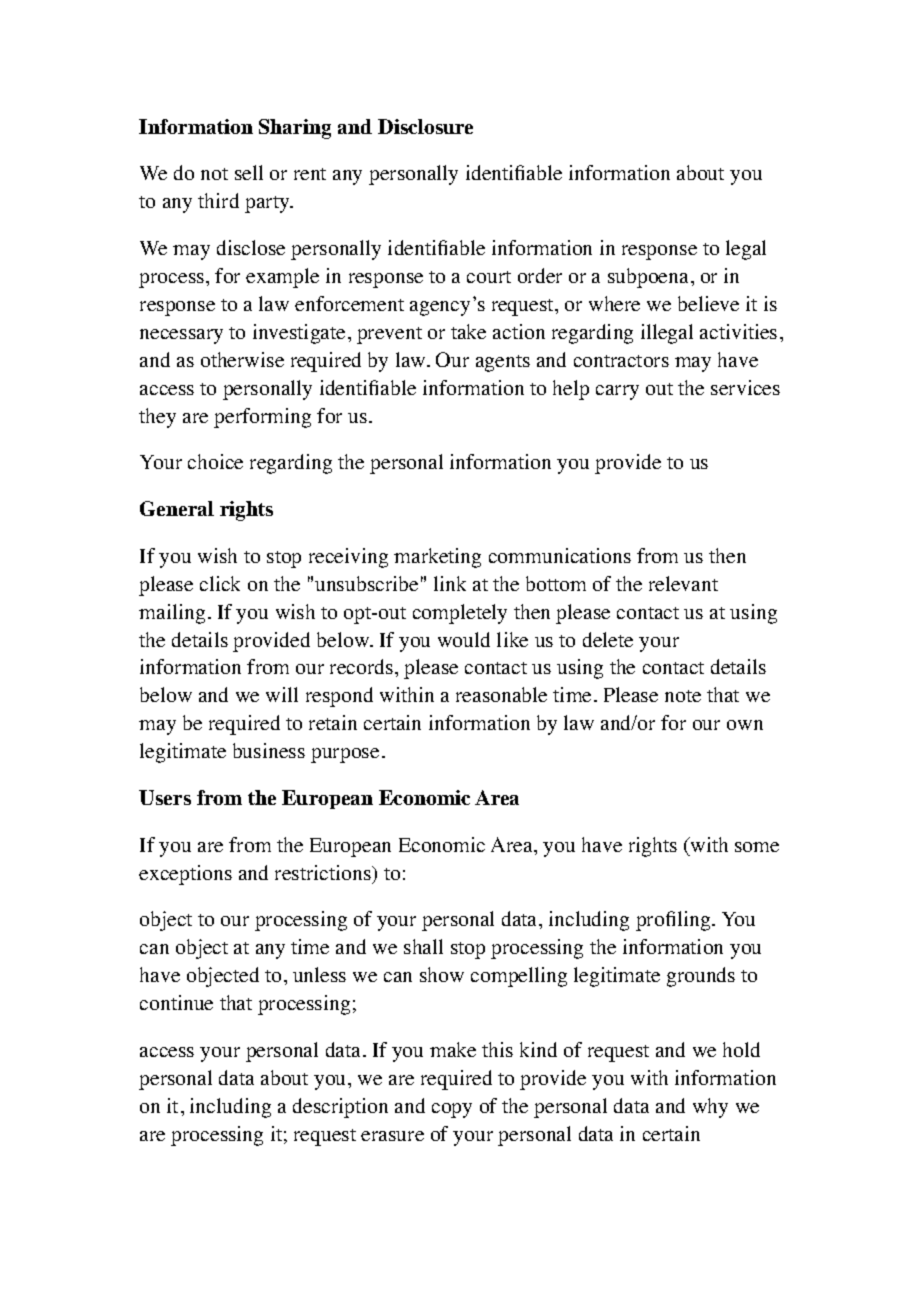  What do you see at coordinates (617, 392) in the page?
I see `carry` at bounding box center [617, 392].
